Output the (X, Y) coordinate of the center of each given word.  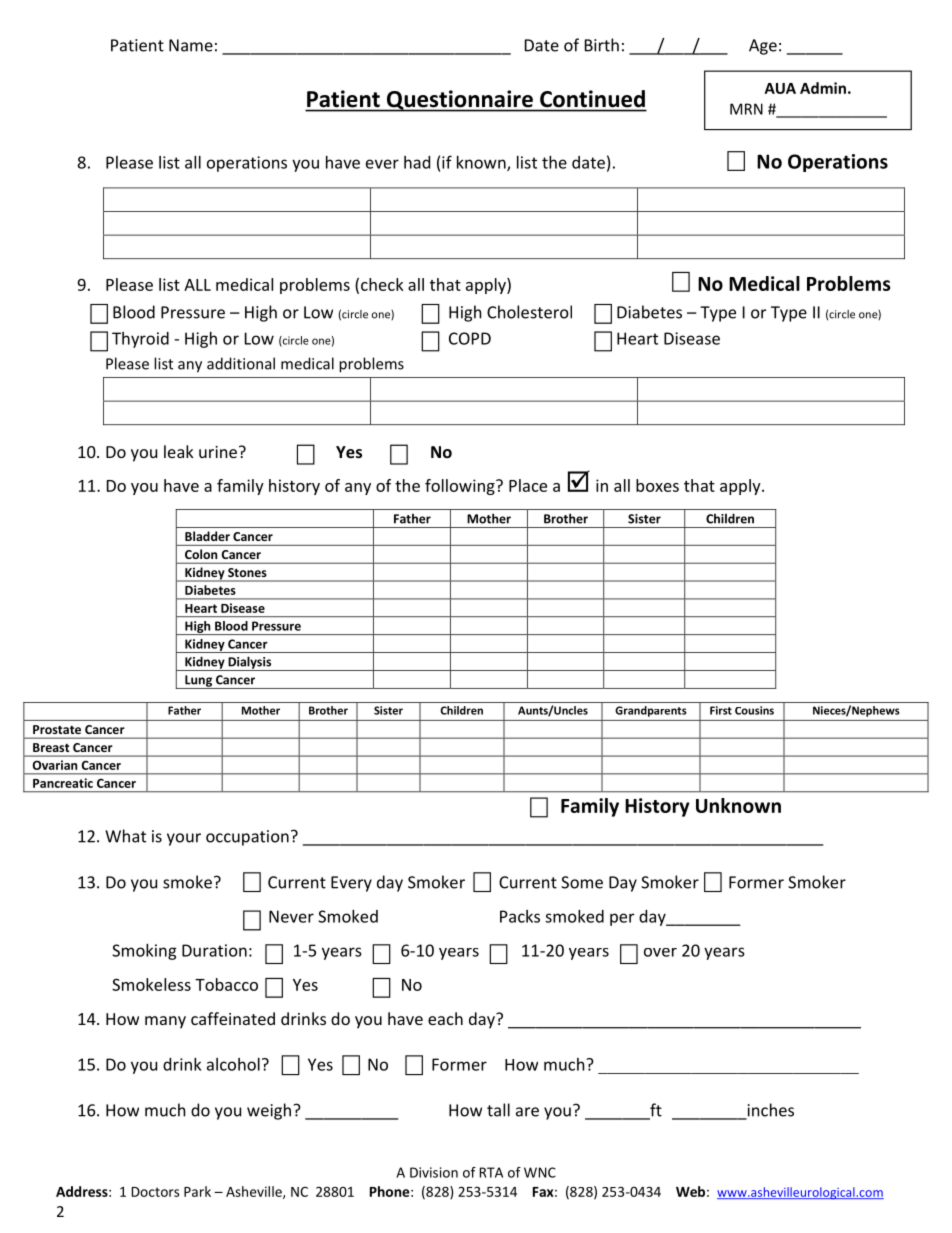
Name (191, 45)
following (461, 487)
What (125, 836)
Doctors (155, 1192)
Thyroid (140, 340)
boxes (657, 485)
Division (434, 1172)
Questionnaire (460, 101)
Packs (520, 916)
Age (763, 47)
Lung (198, 682)
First (721, 710)
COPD (470, 338)
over (660, 952)
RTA (491, 1172)
